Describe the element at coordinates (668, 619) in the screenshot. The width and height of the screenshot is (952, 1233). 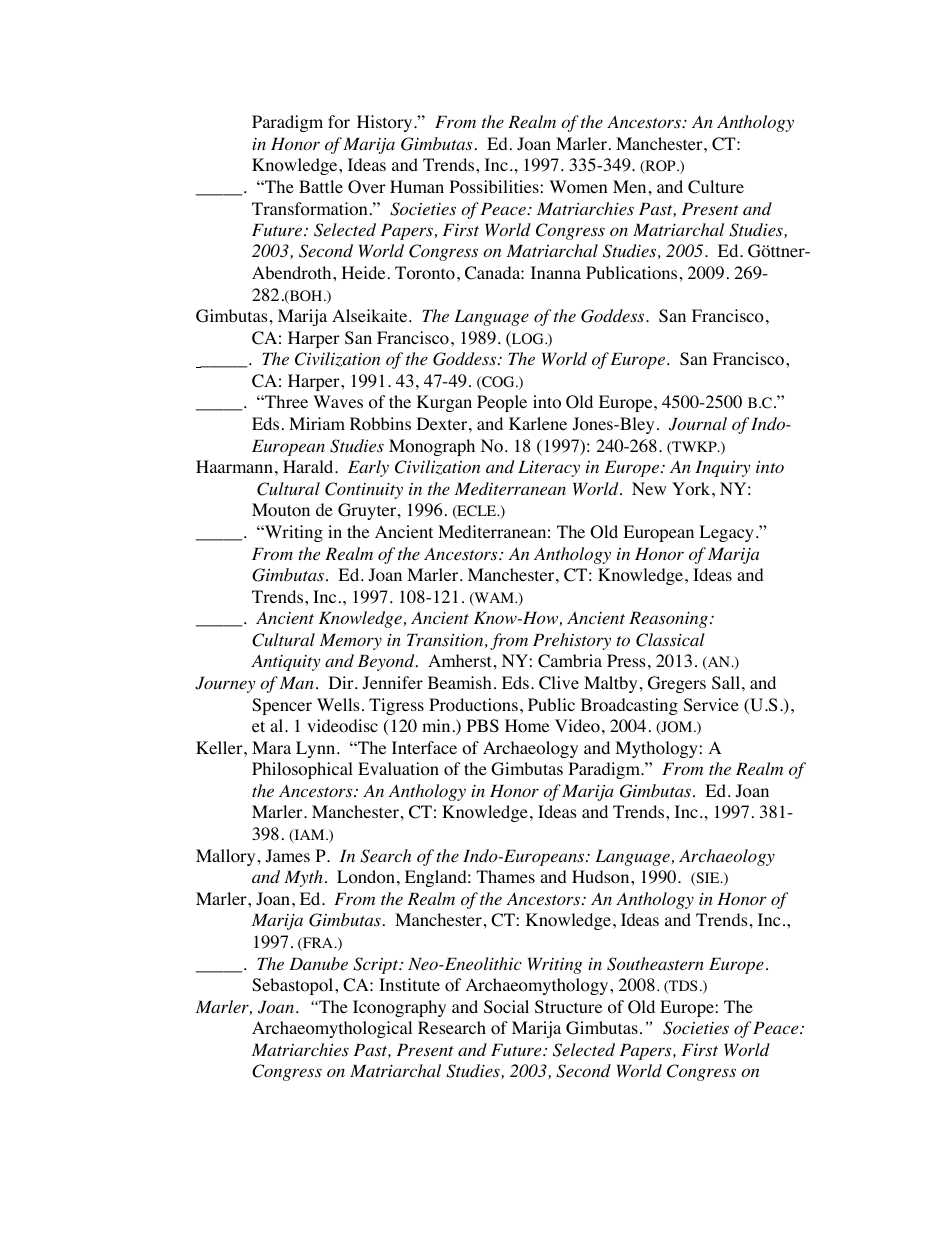
I see `Reasoning` at that location.
